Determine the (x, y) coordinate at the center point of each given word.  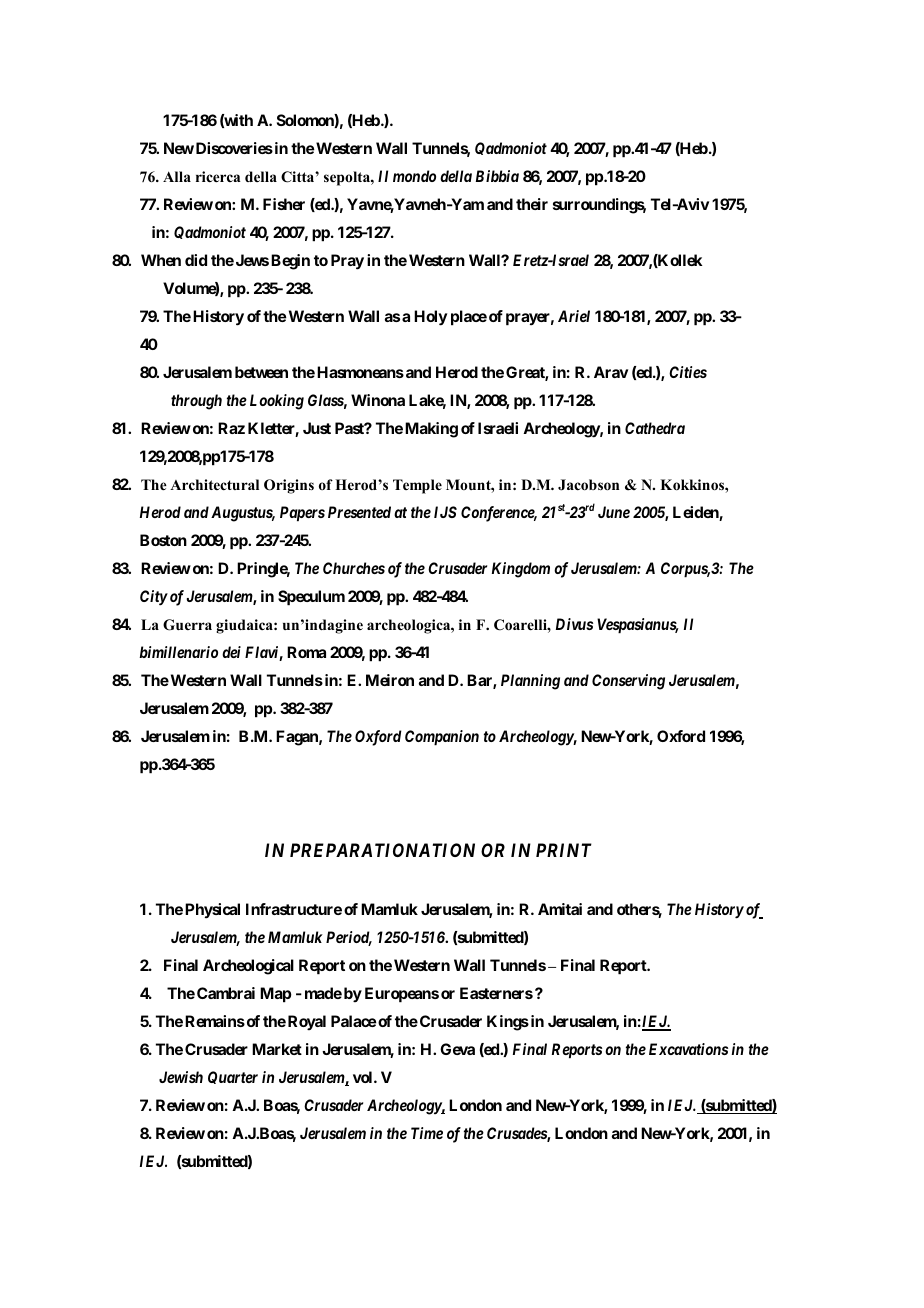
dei (231, 652)
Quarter (233, 1077)
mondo (414, 176)
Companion (442, 738)
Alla (177, 176)
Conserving (628, 682)
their (532, 204)
